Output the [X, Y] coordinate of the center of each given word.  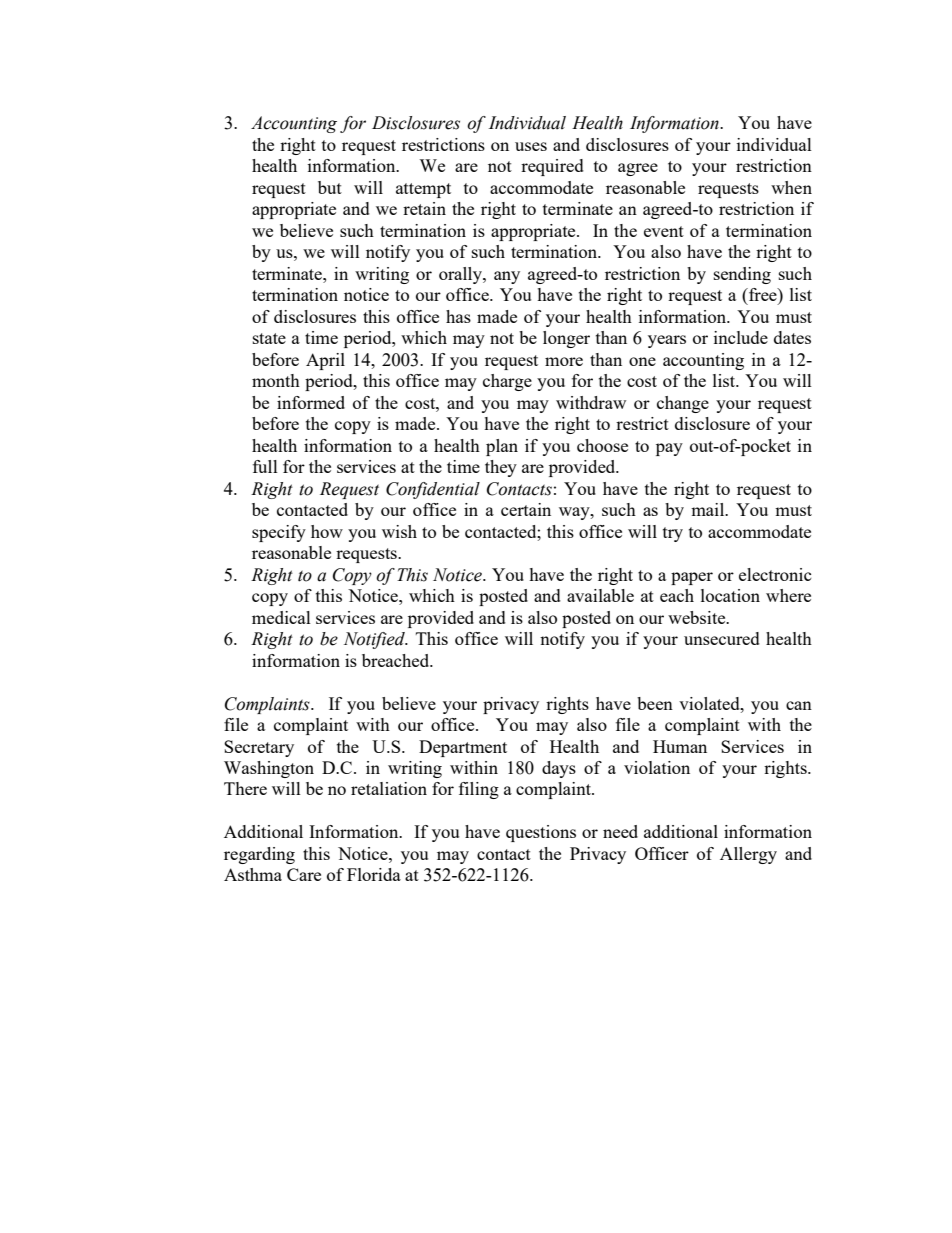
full [265, 466]
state [269, 338]
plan [502, 447]
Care [304, 874]
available [600, 595]
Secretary [259, 748]
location [730, 595]
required [552, 167]
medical [281, 617]
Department [463, 748]
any [507, 277]
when [791, 187]
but [330, 187]
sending [742, 275]
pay [669, 449]
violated [710, 703]
